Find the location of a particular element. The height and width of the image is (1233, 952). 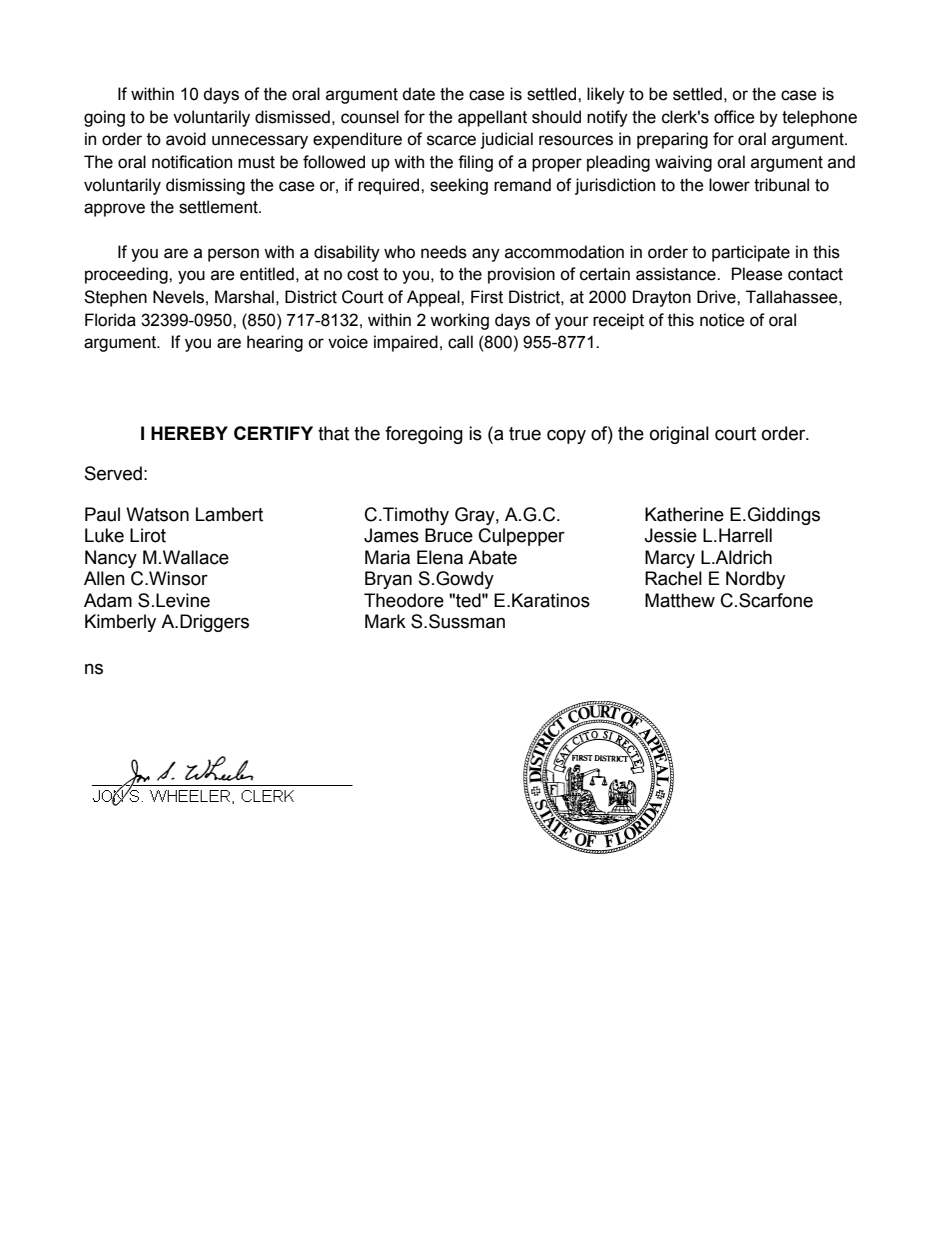

Theodore is located at coordinates (404, 600).
